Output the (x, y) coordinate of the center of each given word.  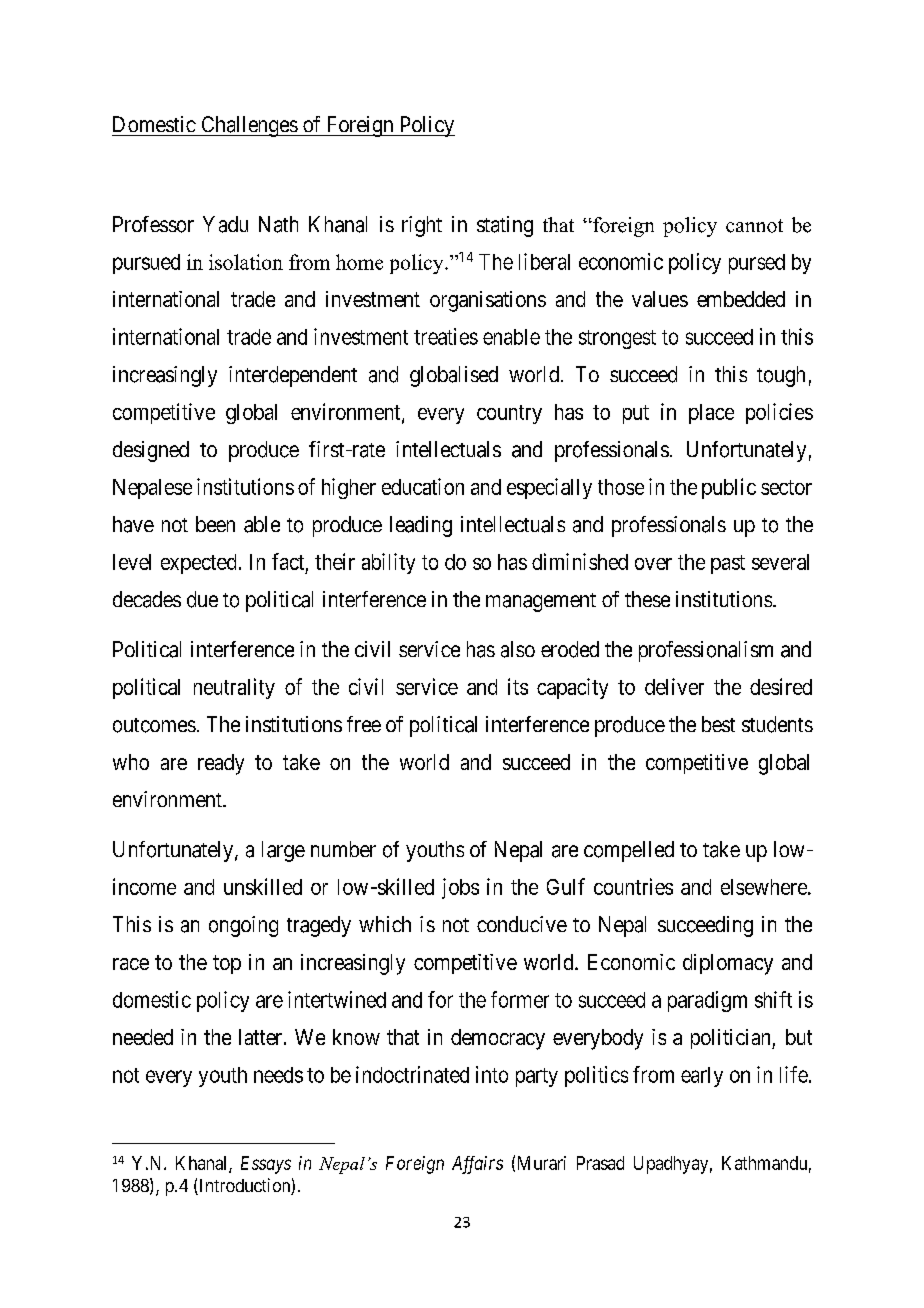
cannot (754, 226)
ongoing (243, 926)
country (509, 414)
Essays (266, 1165)
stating (505, 226)
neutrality (234, 688)
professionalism (706, 651)
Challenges (249, 126)
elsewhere (765, 887)
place (711, 414)
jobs (460, 888)
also (518, 649)
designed (151, 451)
